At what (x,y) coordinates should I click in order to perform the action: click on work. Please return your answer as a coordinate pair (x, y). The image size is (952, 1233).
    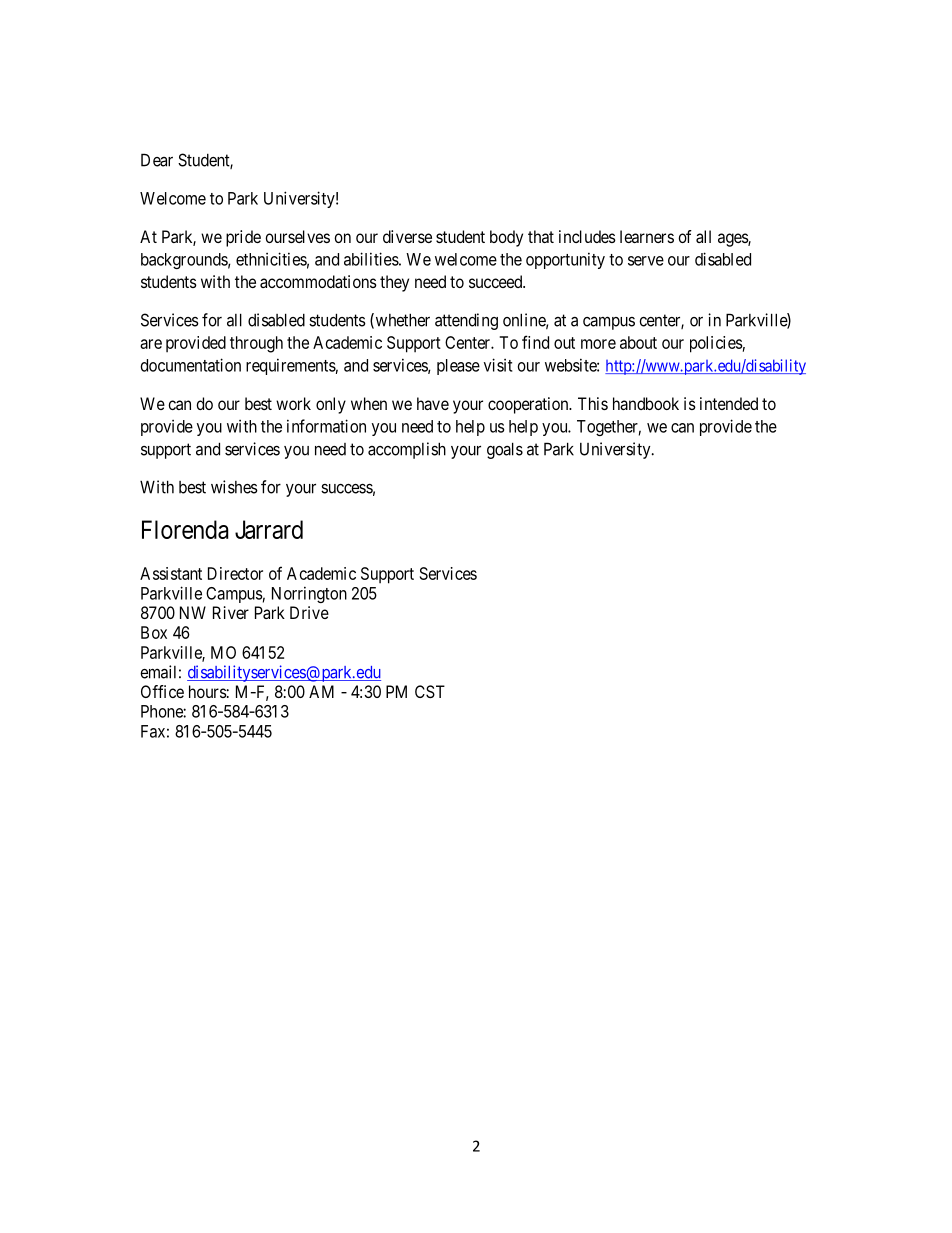
    Looking at the image, I should click on (293, 403).
